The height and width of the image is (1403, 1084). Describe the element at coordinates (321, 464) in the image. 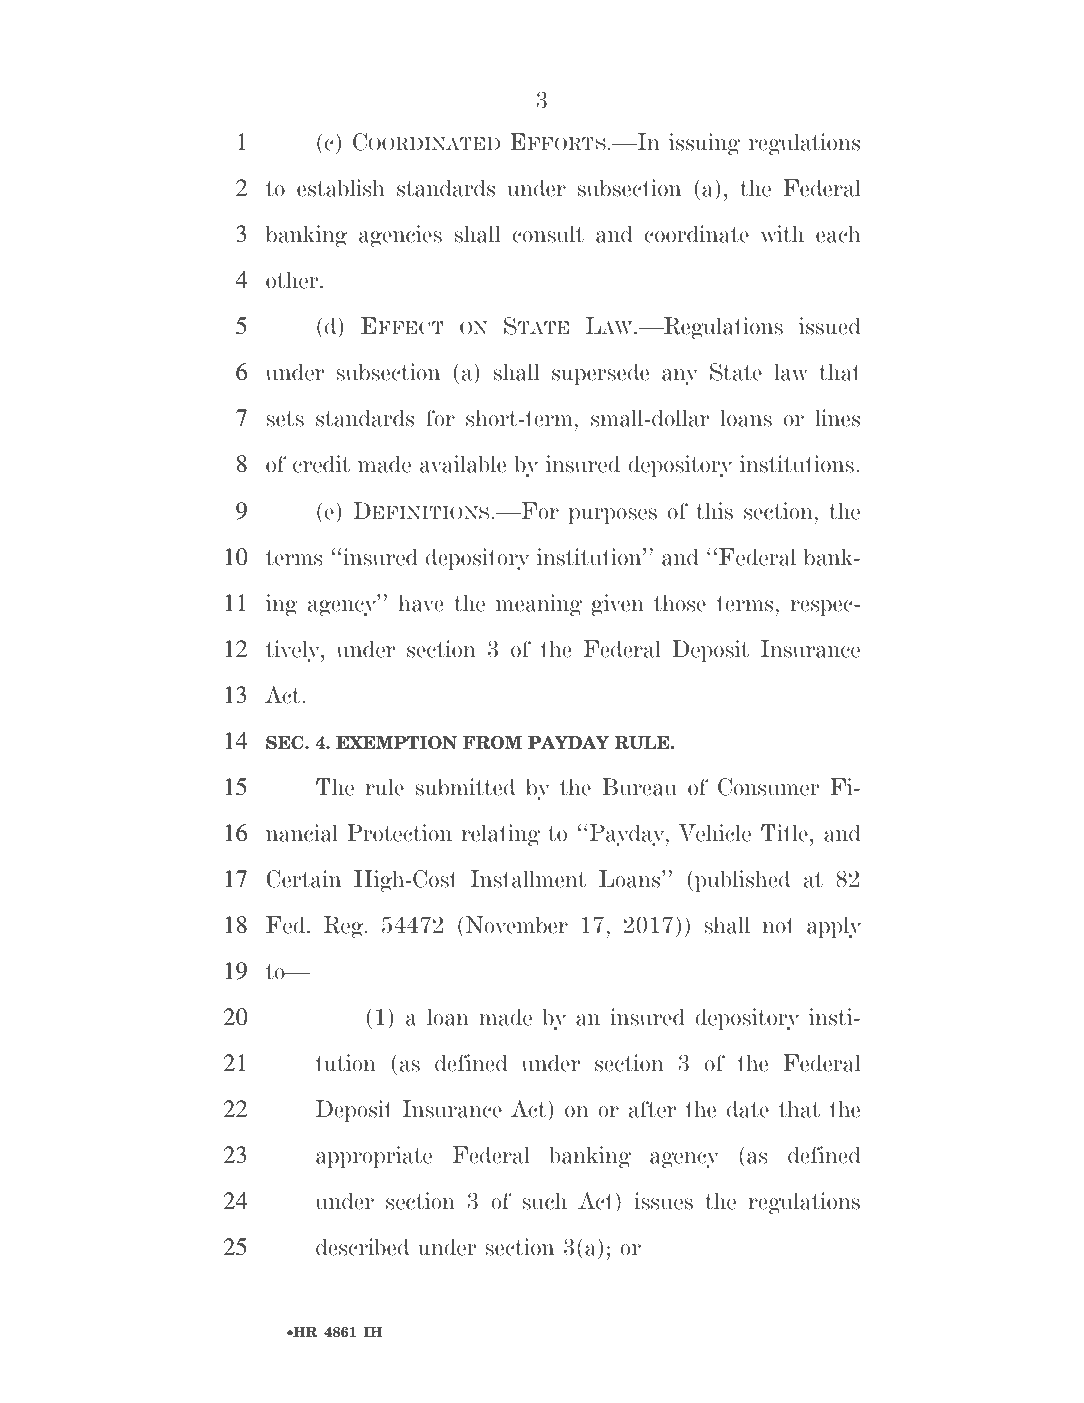

I see `credit` at that location.
